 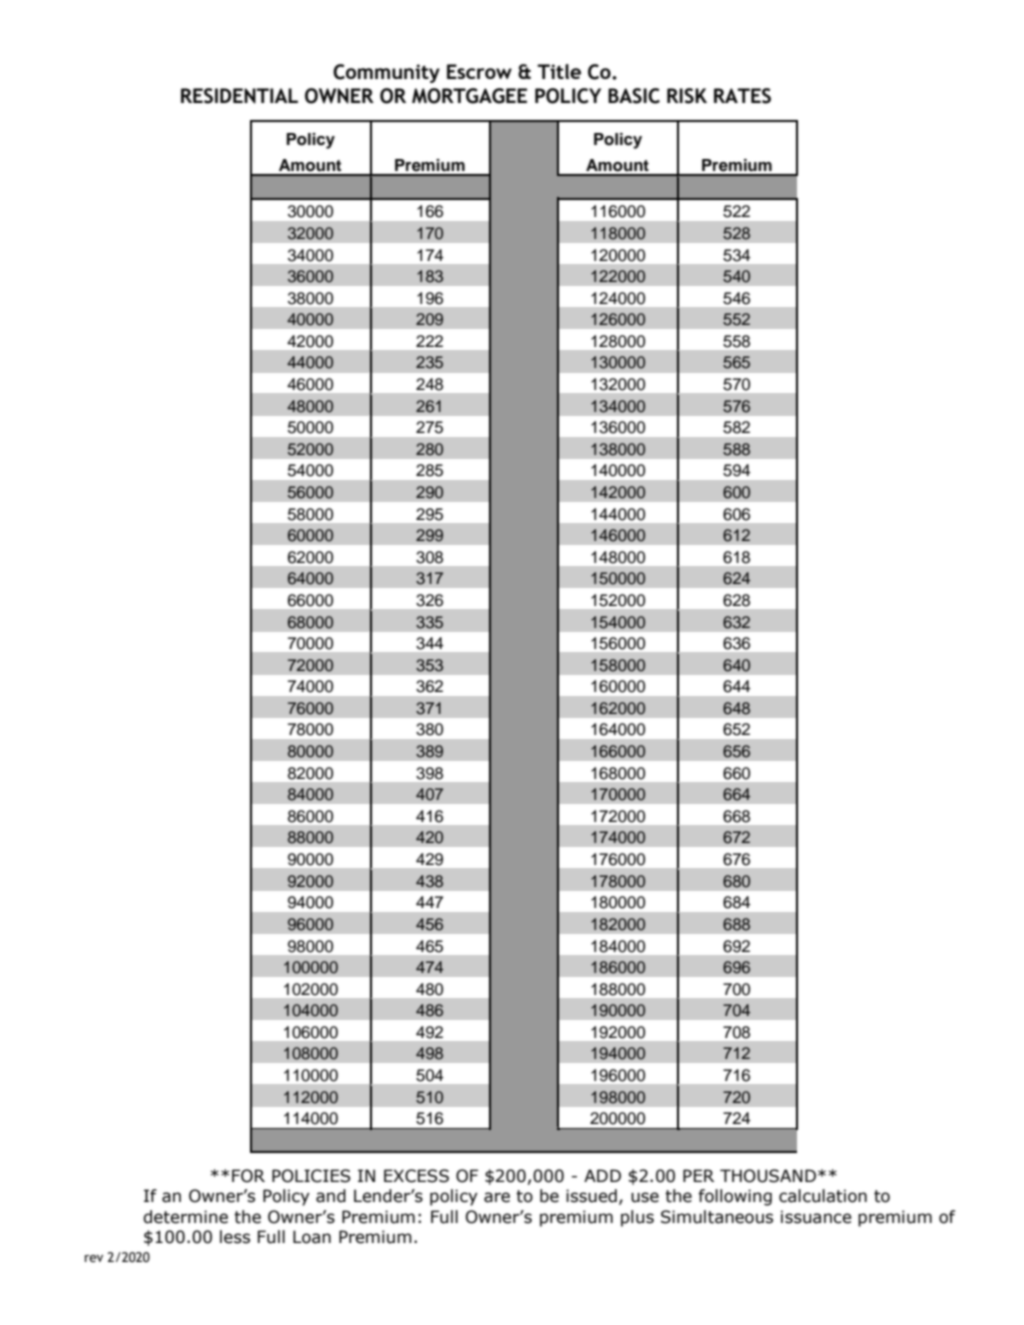 I want to click on RISK, so click(x=687, y=96).
